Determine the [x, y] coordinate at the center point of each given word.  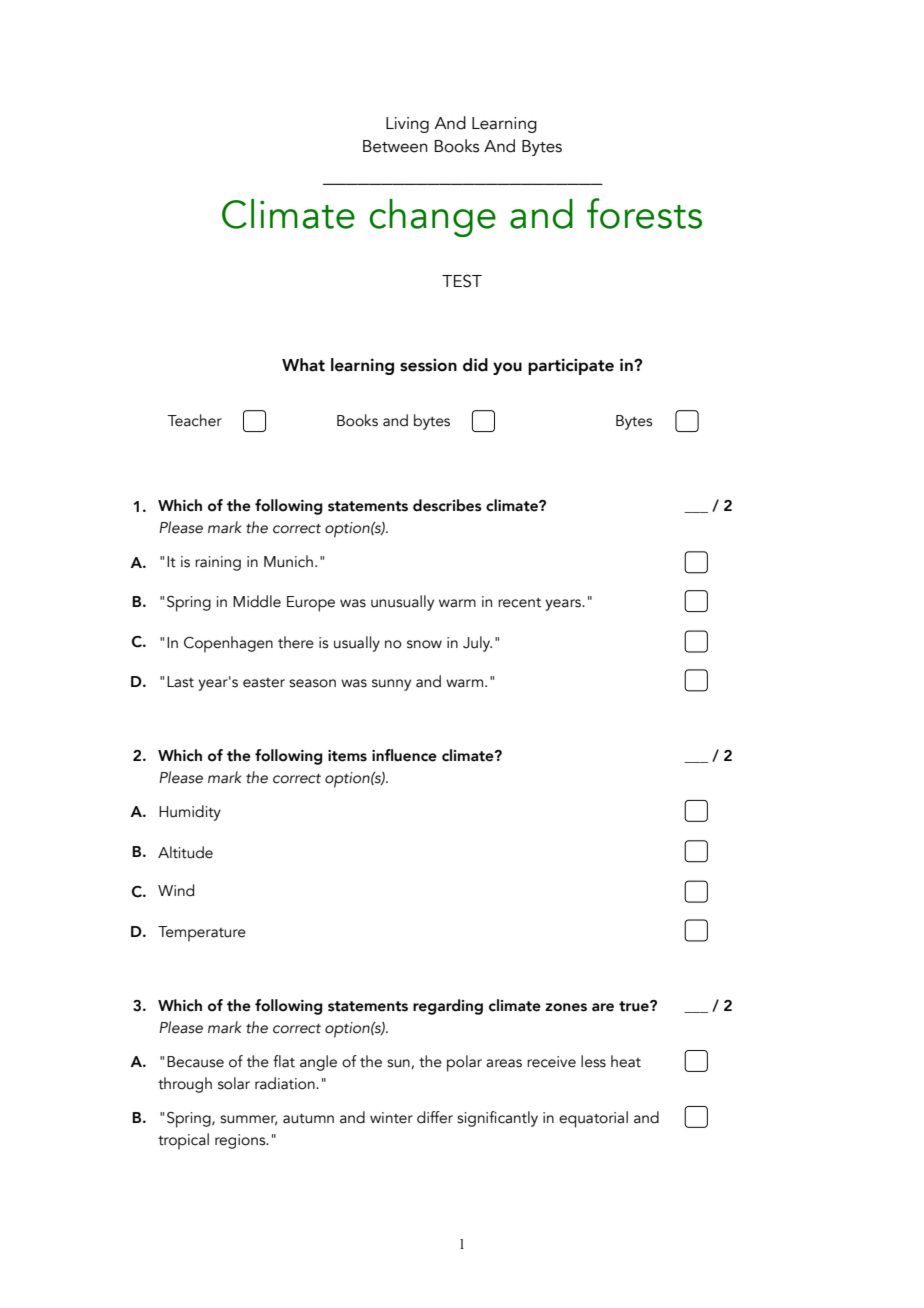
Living [407, 125]
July [477, 644]
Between [395, 146]
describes [447, 505]
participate [571, 366]
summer [248, 1120]
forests [644, 213]
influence [404, 755]
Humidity [190, 813]
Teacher [194, 420]
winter [391, 1118]
